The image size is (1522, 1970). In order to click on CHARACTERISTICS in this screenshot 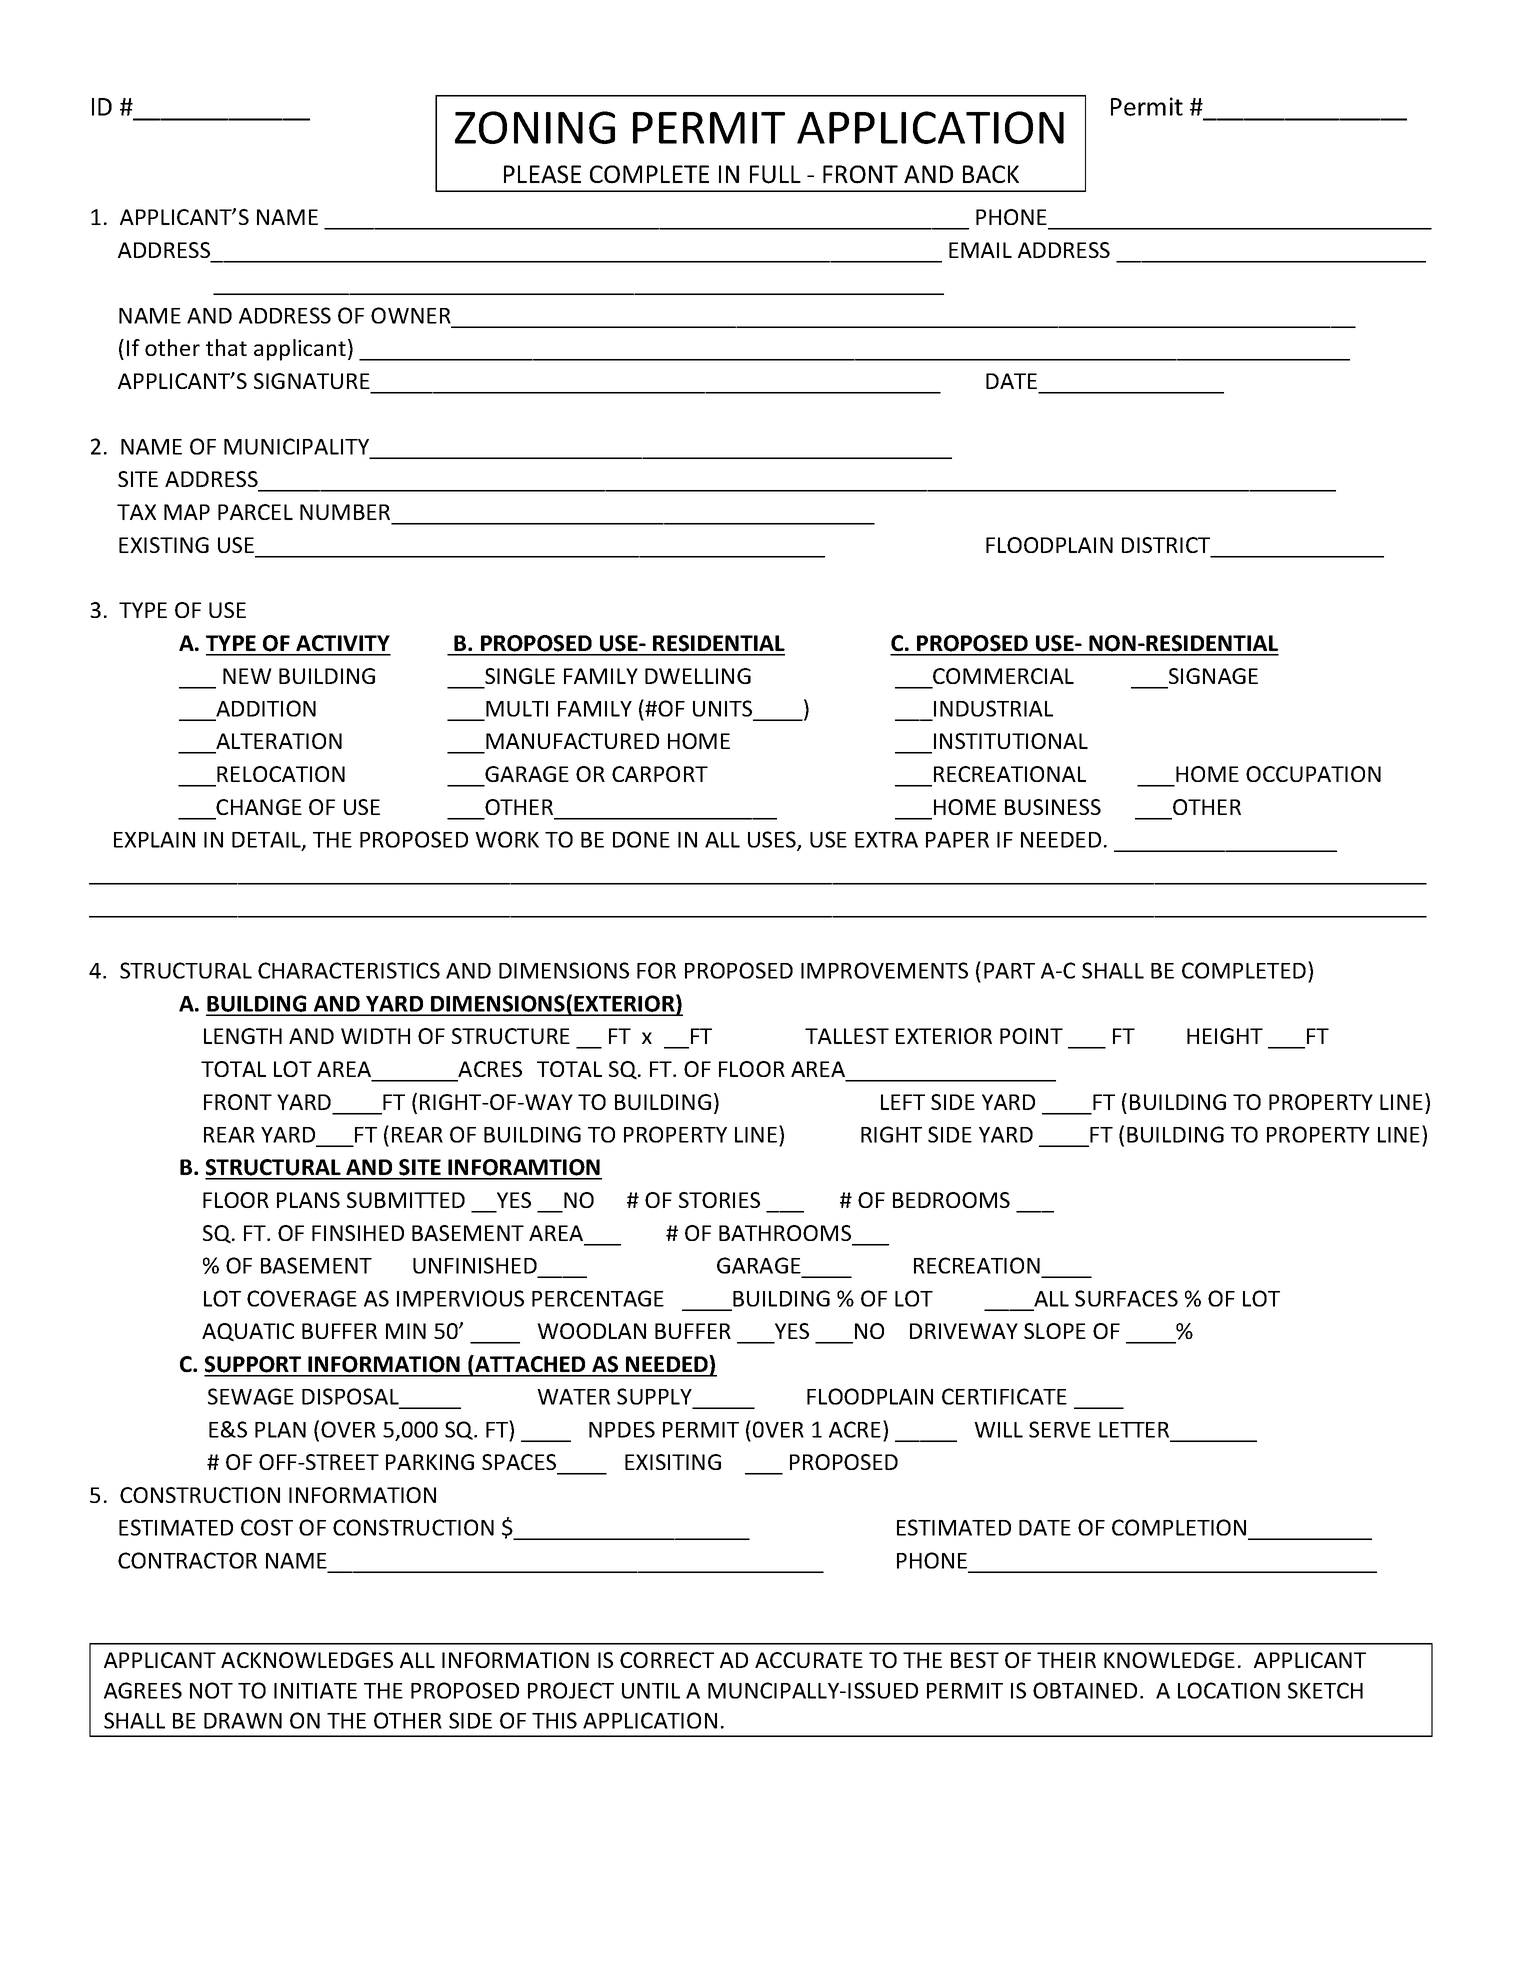, I will do `click(349, 970)`.
